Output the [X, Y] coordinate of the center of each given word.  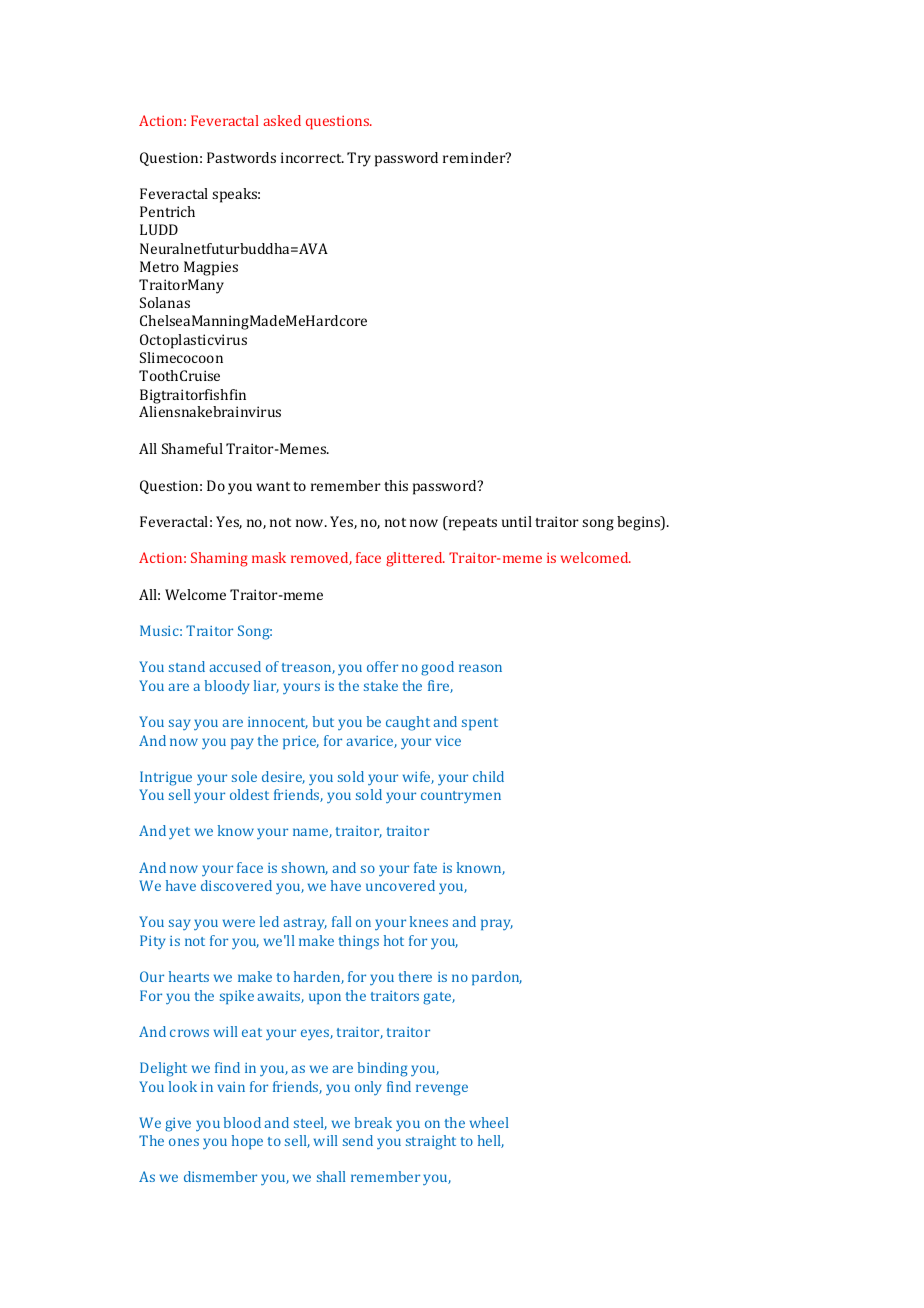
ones [184, 1142]
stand [187, 666]
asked [282, 120]
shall [331, 1176]
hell [491, 1141]
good [437, 668]
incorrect [312, 157]
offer [382, 666]
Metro [159, 266]
